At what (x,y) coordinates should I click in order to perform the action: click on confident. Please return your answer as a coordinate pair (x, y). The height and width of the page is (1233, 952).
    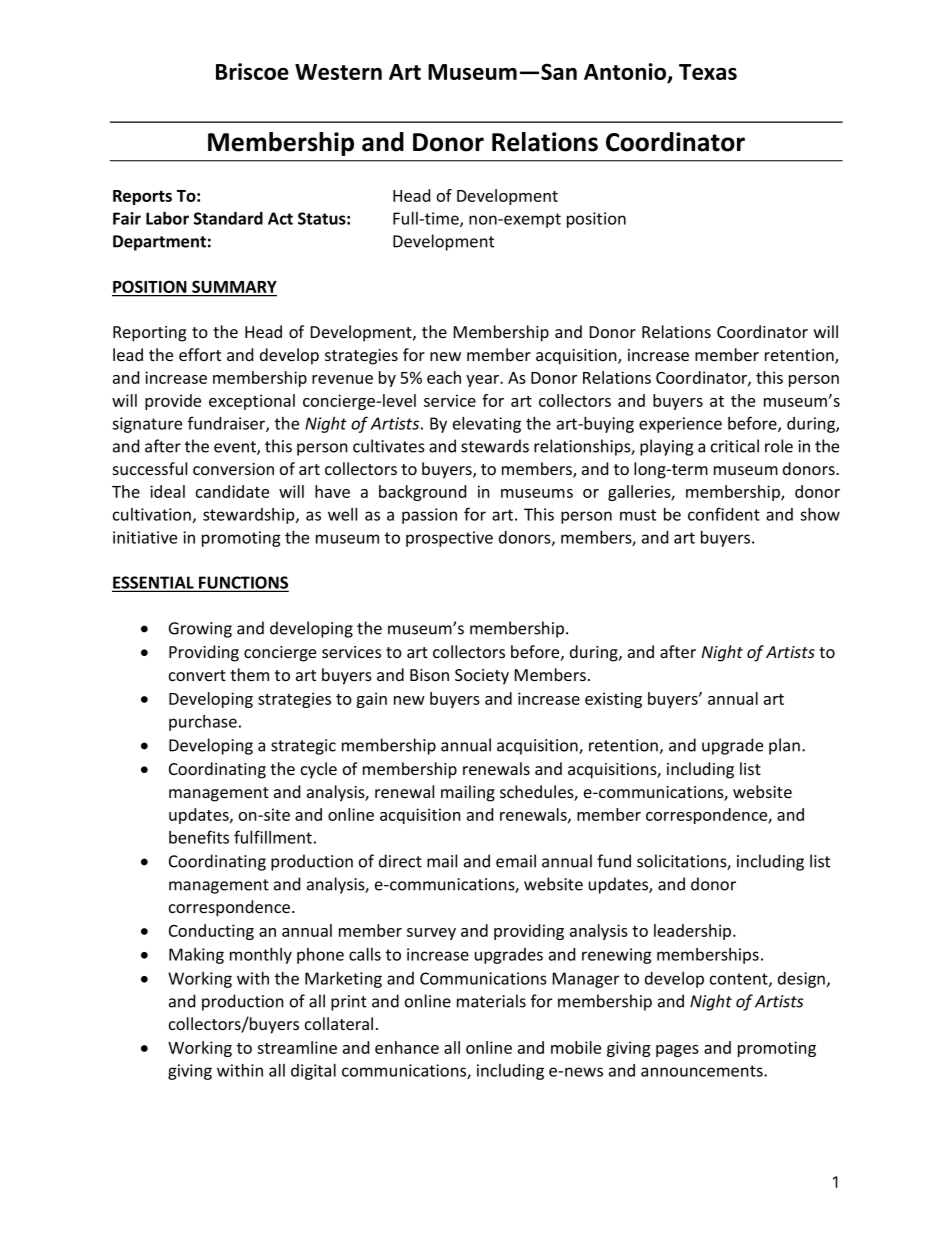
    Looking at the image, I should click on (724, 514).
